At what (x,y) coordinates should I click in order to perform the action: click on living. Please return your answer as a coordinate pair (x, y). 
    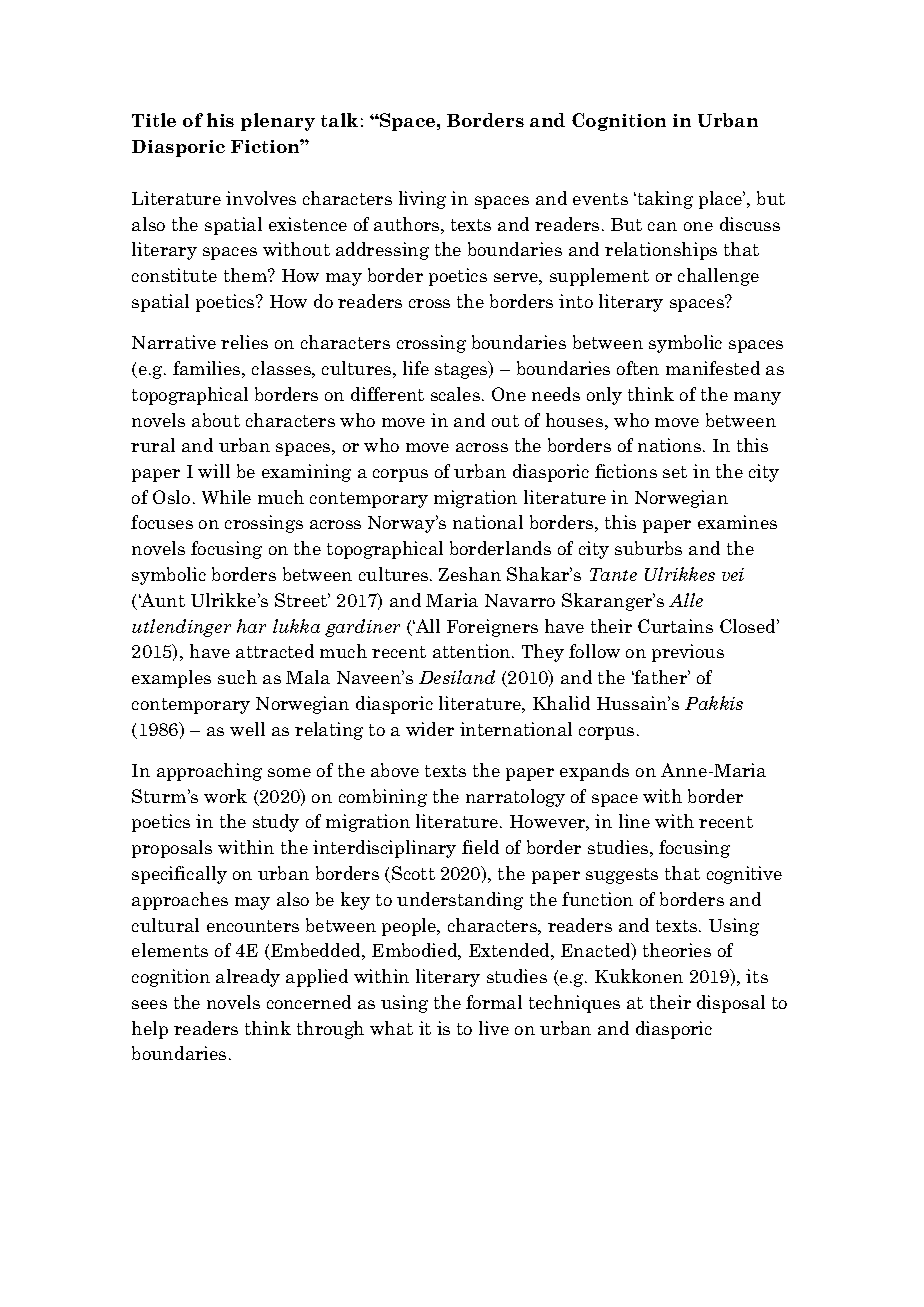
    Looking at the image, I should click on (422, 200).
